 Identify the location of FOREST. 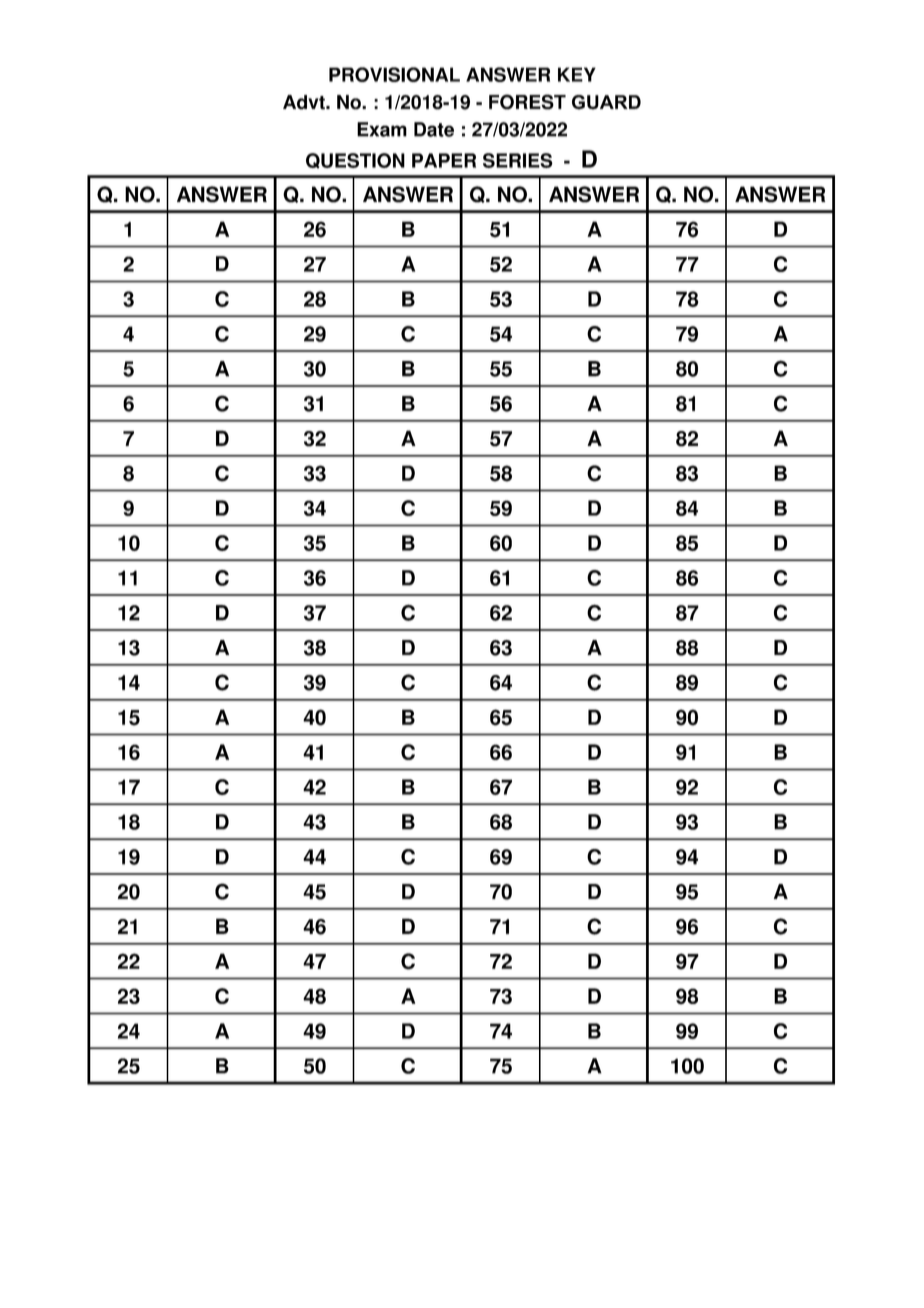
(527, 102).
